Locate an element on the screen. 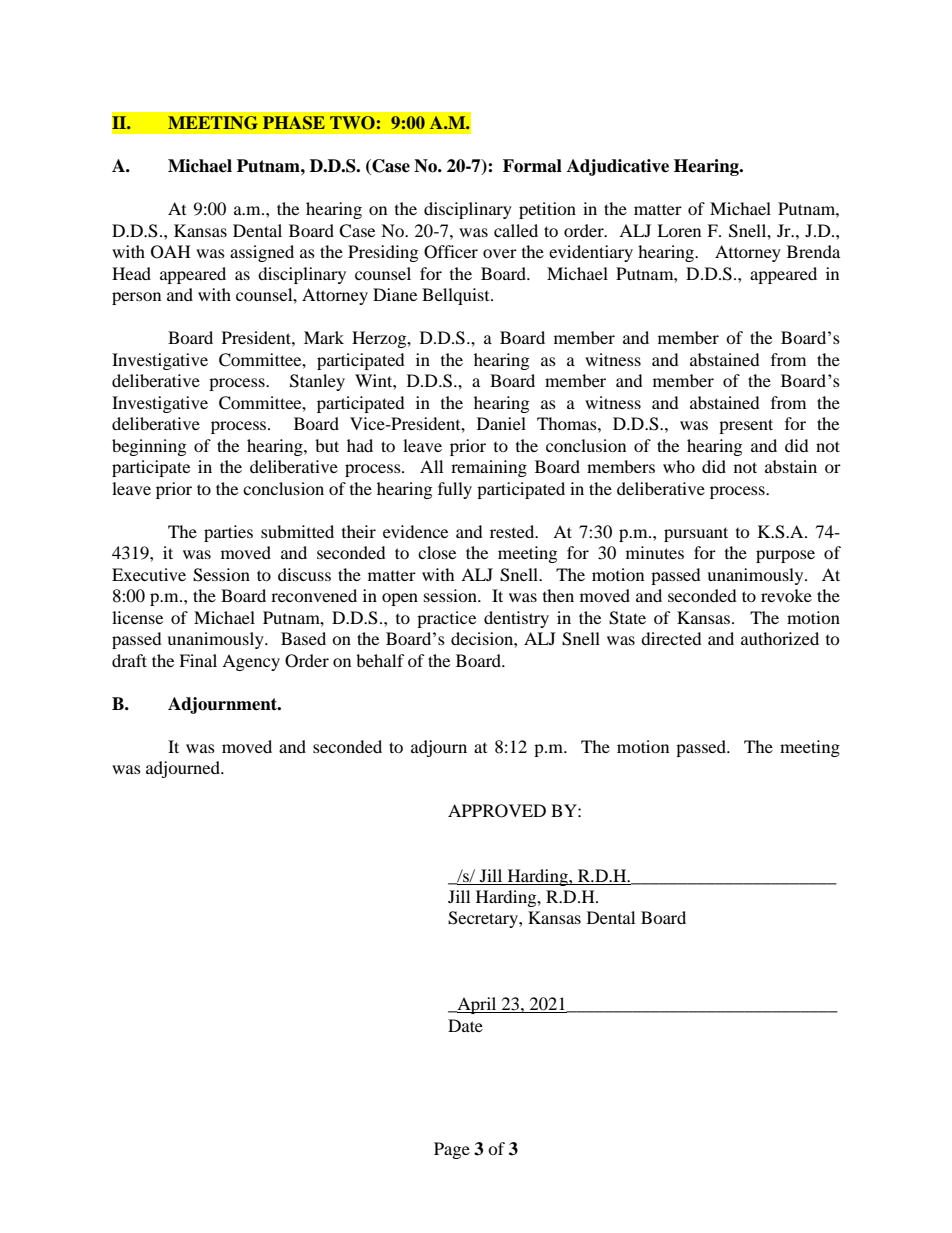 Image resolution: width=952 pixels, height=1233 pixels. Page is located at coordinates (452, 1150).
